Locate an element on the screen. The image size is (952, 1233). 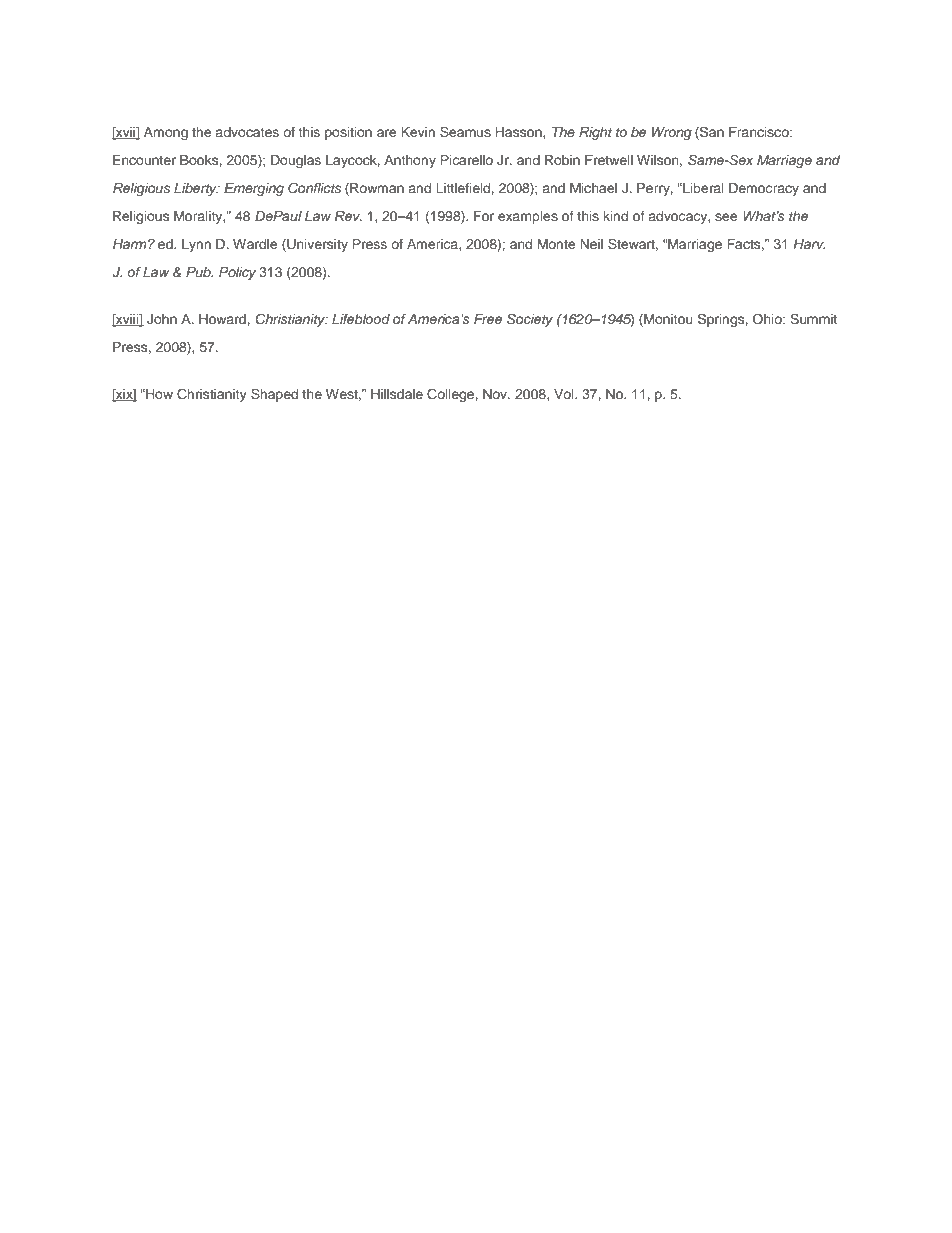
Monte is located at coordinates (556, 244).
